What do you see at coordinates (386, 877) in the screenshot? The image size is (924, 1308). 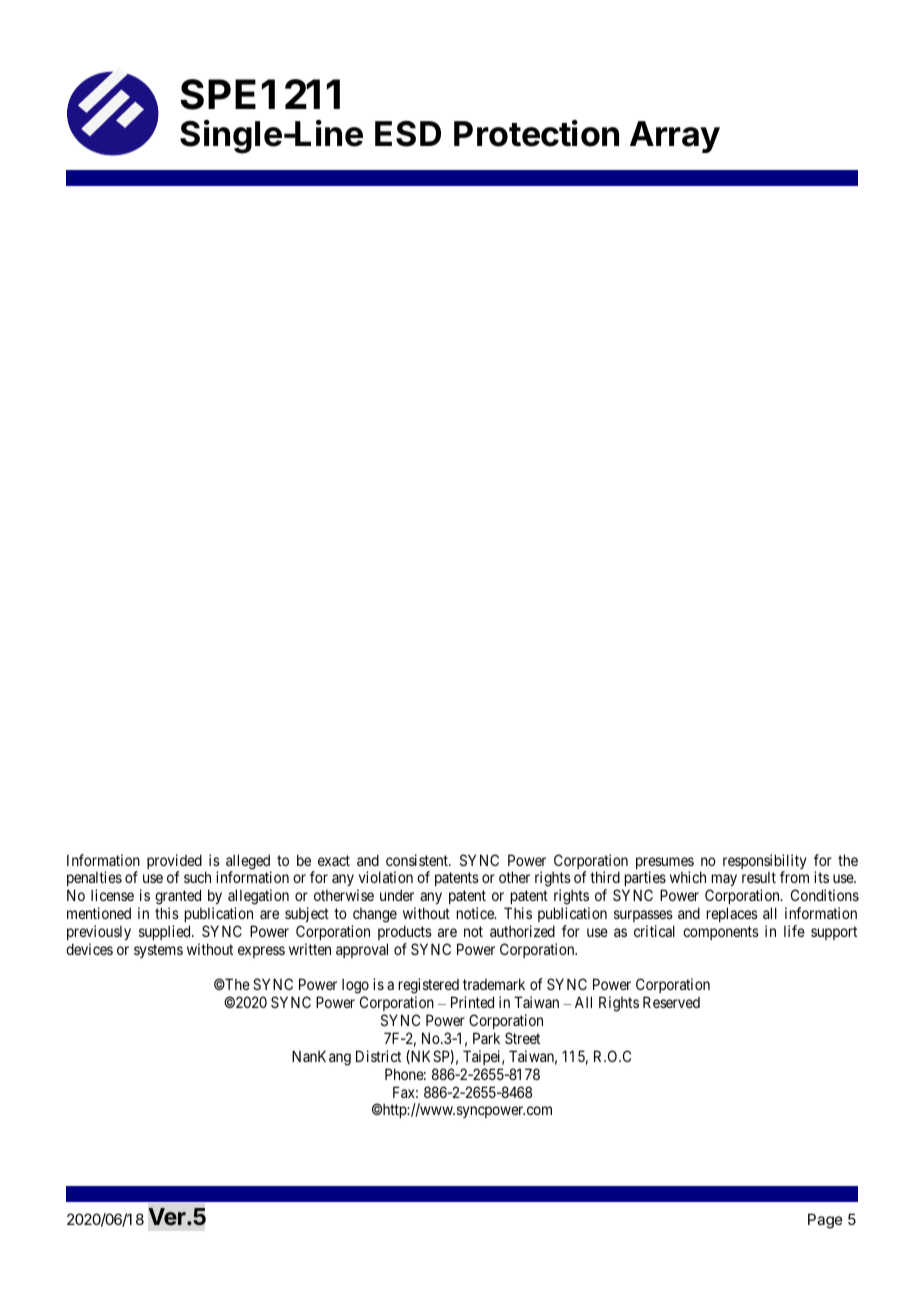 I see `violation` at bounding box center [386, 877].
